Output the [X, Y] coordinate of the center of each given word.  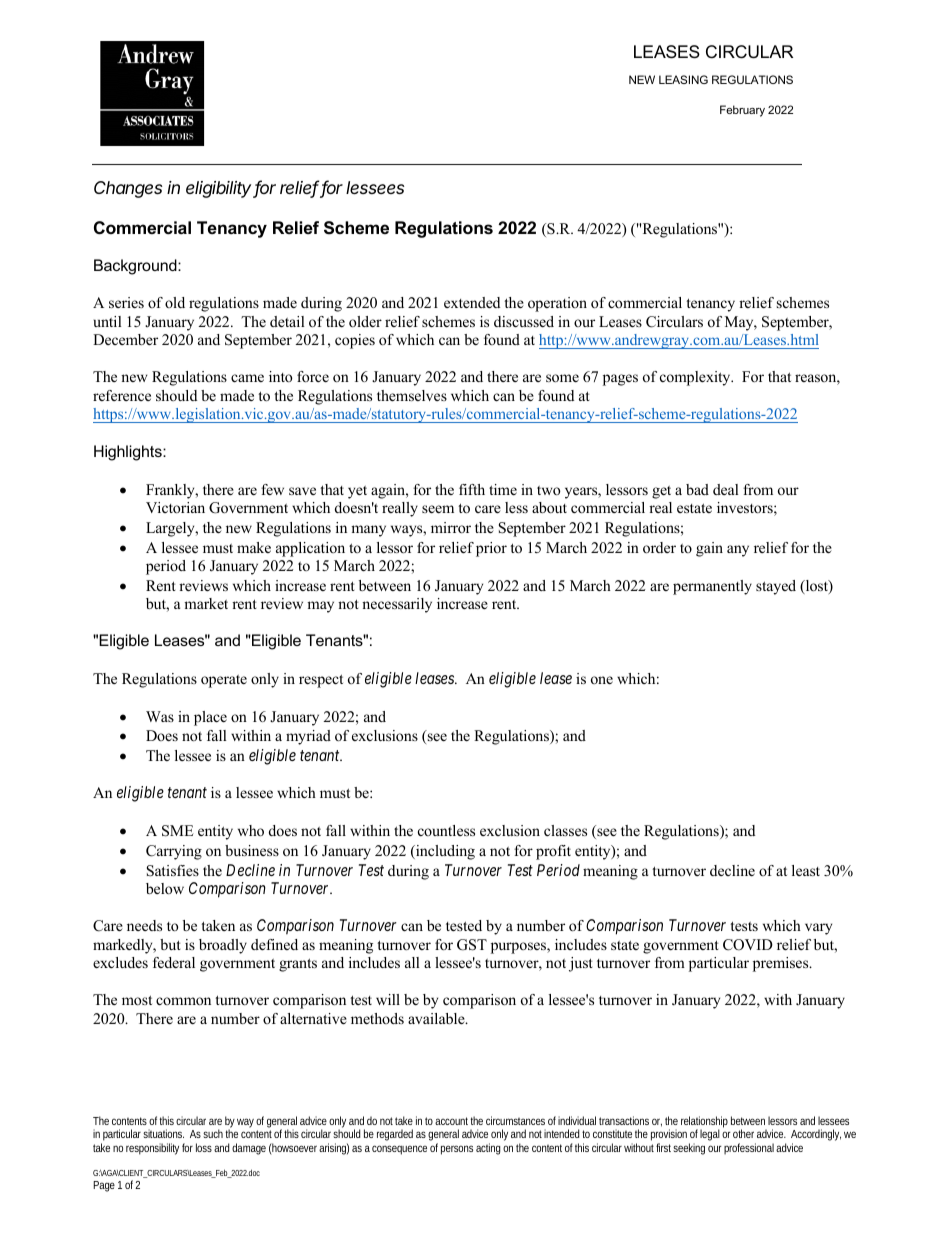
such [213, 1133]
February [742, 111]
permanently [712, 587]
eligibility [220, 189]
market [206, 603]
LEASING [683, 79]
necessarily [397, 605]
